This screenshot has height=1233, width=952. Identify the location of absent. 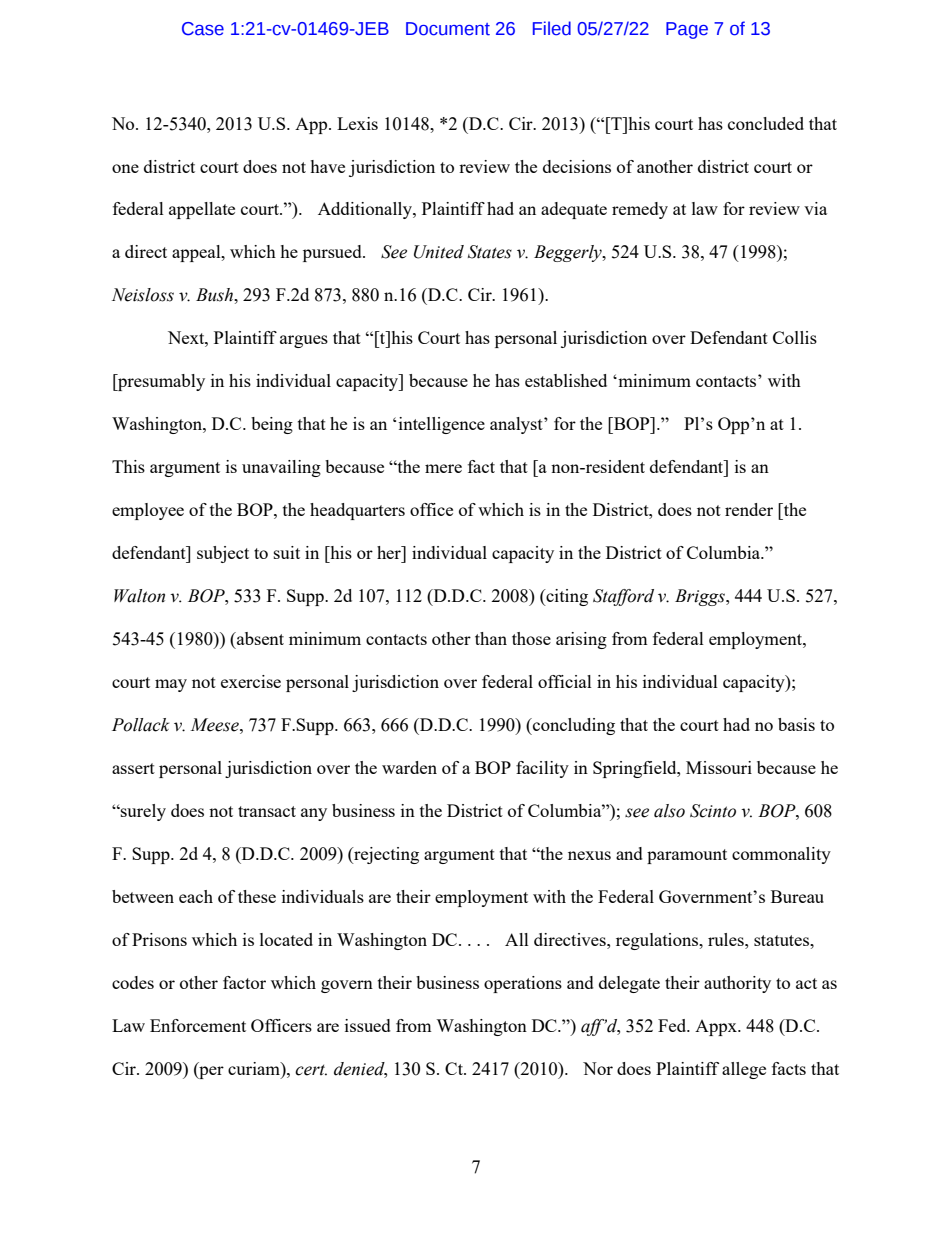
(259, 638).
